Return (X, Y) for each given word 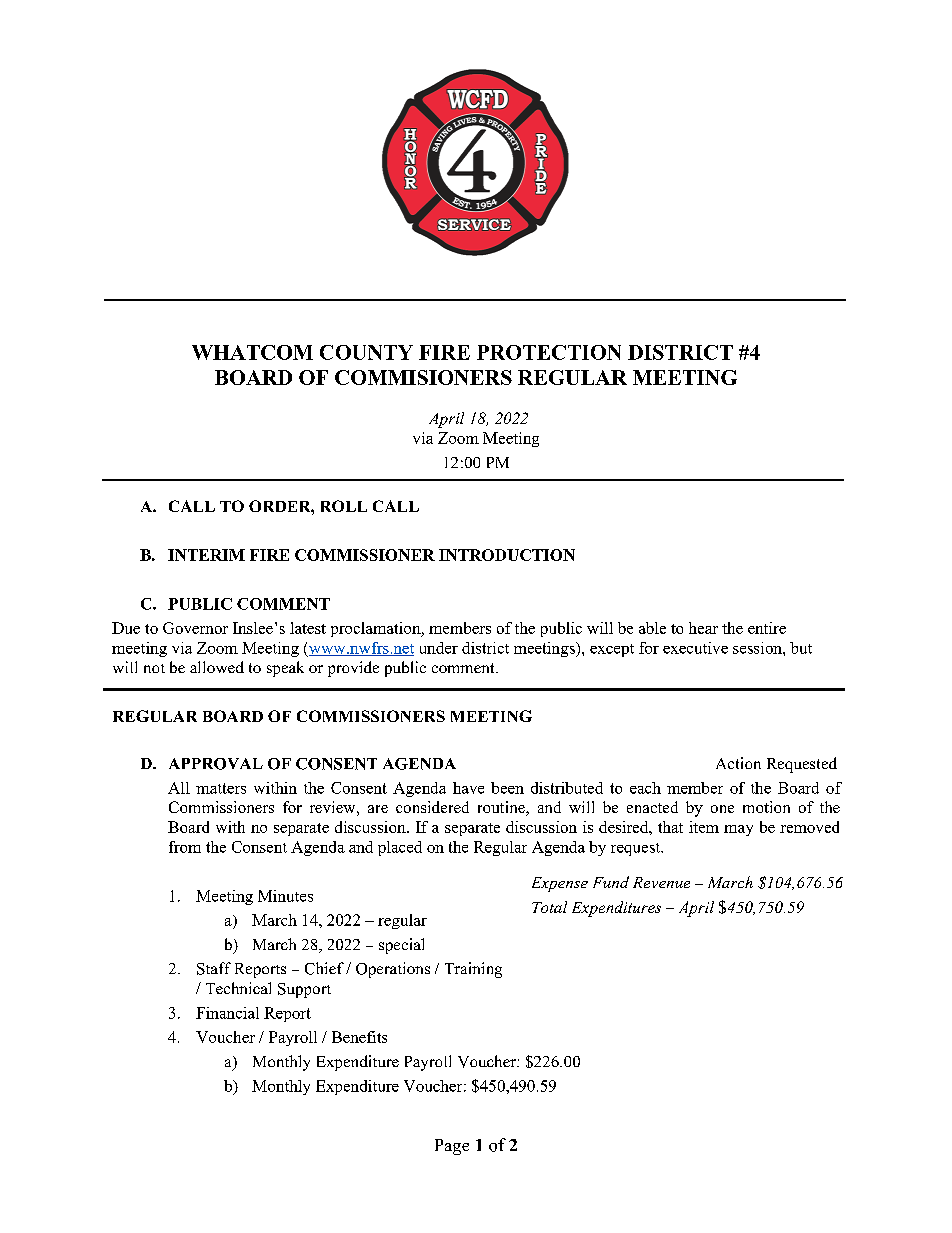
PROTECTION (549, 352)
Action (738, 763)
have (468, 788)
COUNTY (366, 352)
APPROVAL (216, 764)
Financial (227, 1013)
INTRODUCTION (507, 555)
